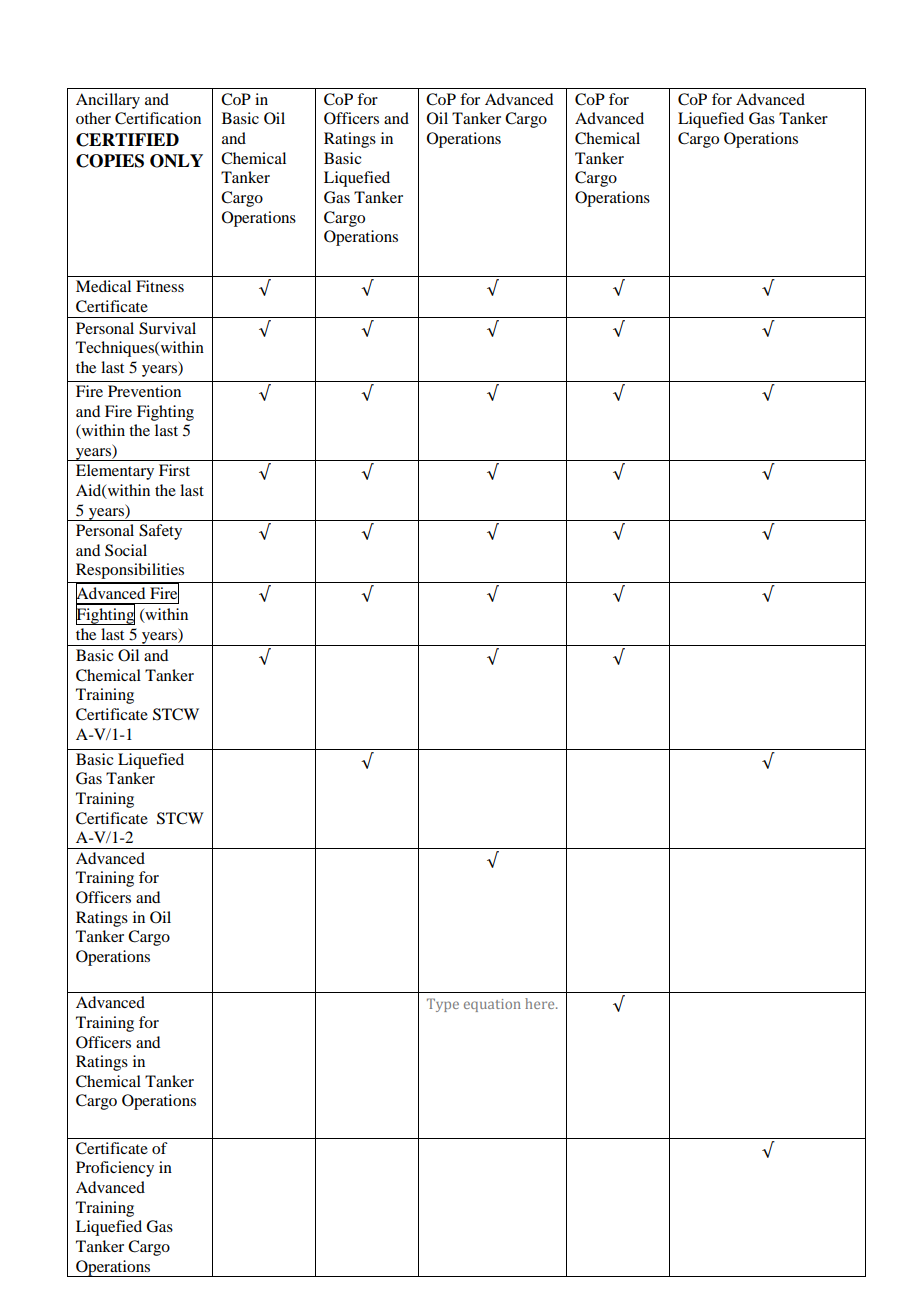  Describe the element at coordinates (158, 118) in the image. I see `Certification` at that location.
